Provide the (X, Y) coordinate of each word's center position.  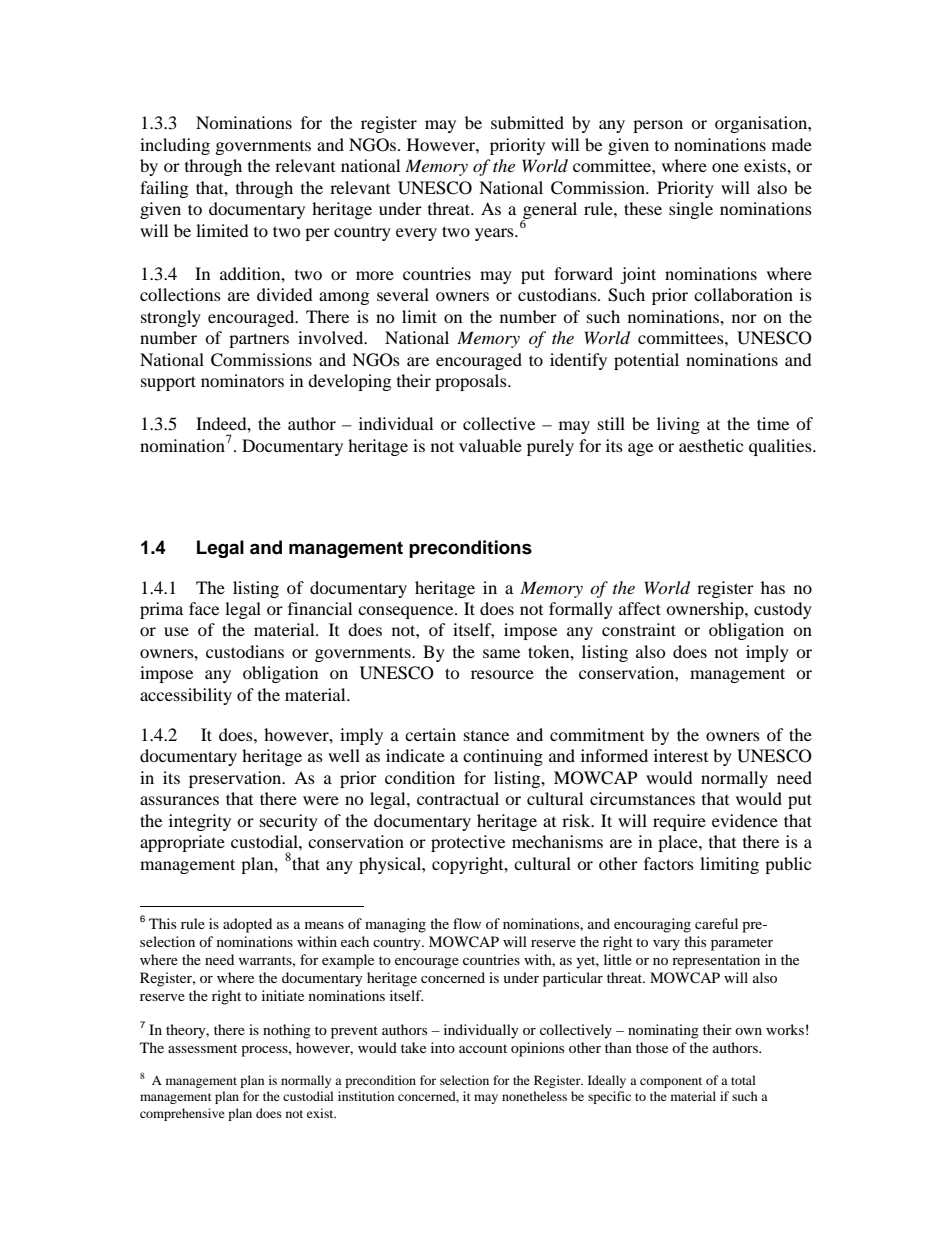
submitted (527, 122)
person (658, 126)
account (483, 1048)
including (175, 146)
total (743, 1080)
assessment (202, 1048)
